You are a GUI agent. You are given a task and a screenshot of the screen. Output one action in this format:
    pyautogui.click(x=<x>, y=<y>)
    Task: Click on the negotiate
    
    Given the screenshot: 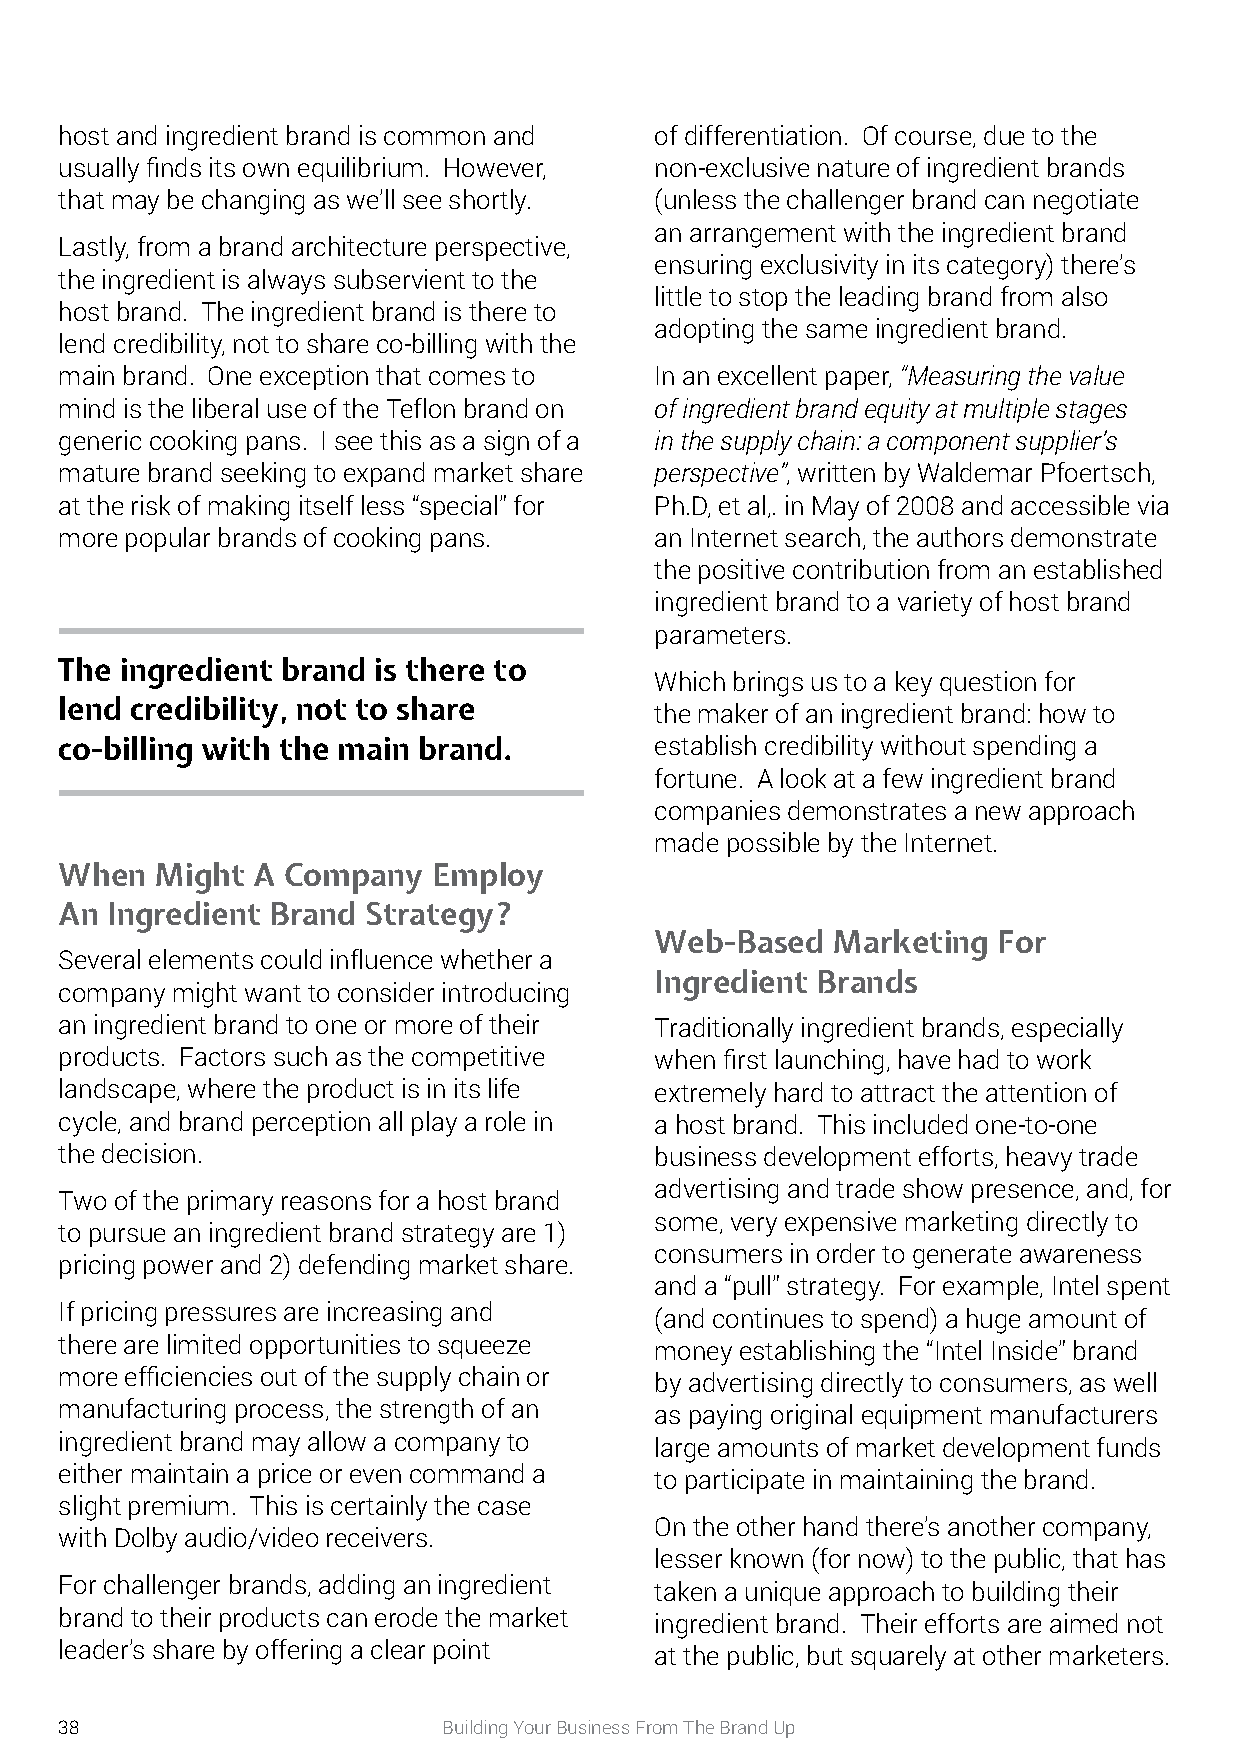 What is the action you would take?
    pyautogui.click(x=1086, y=202)
